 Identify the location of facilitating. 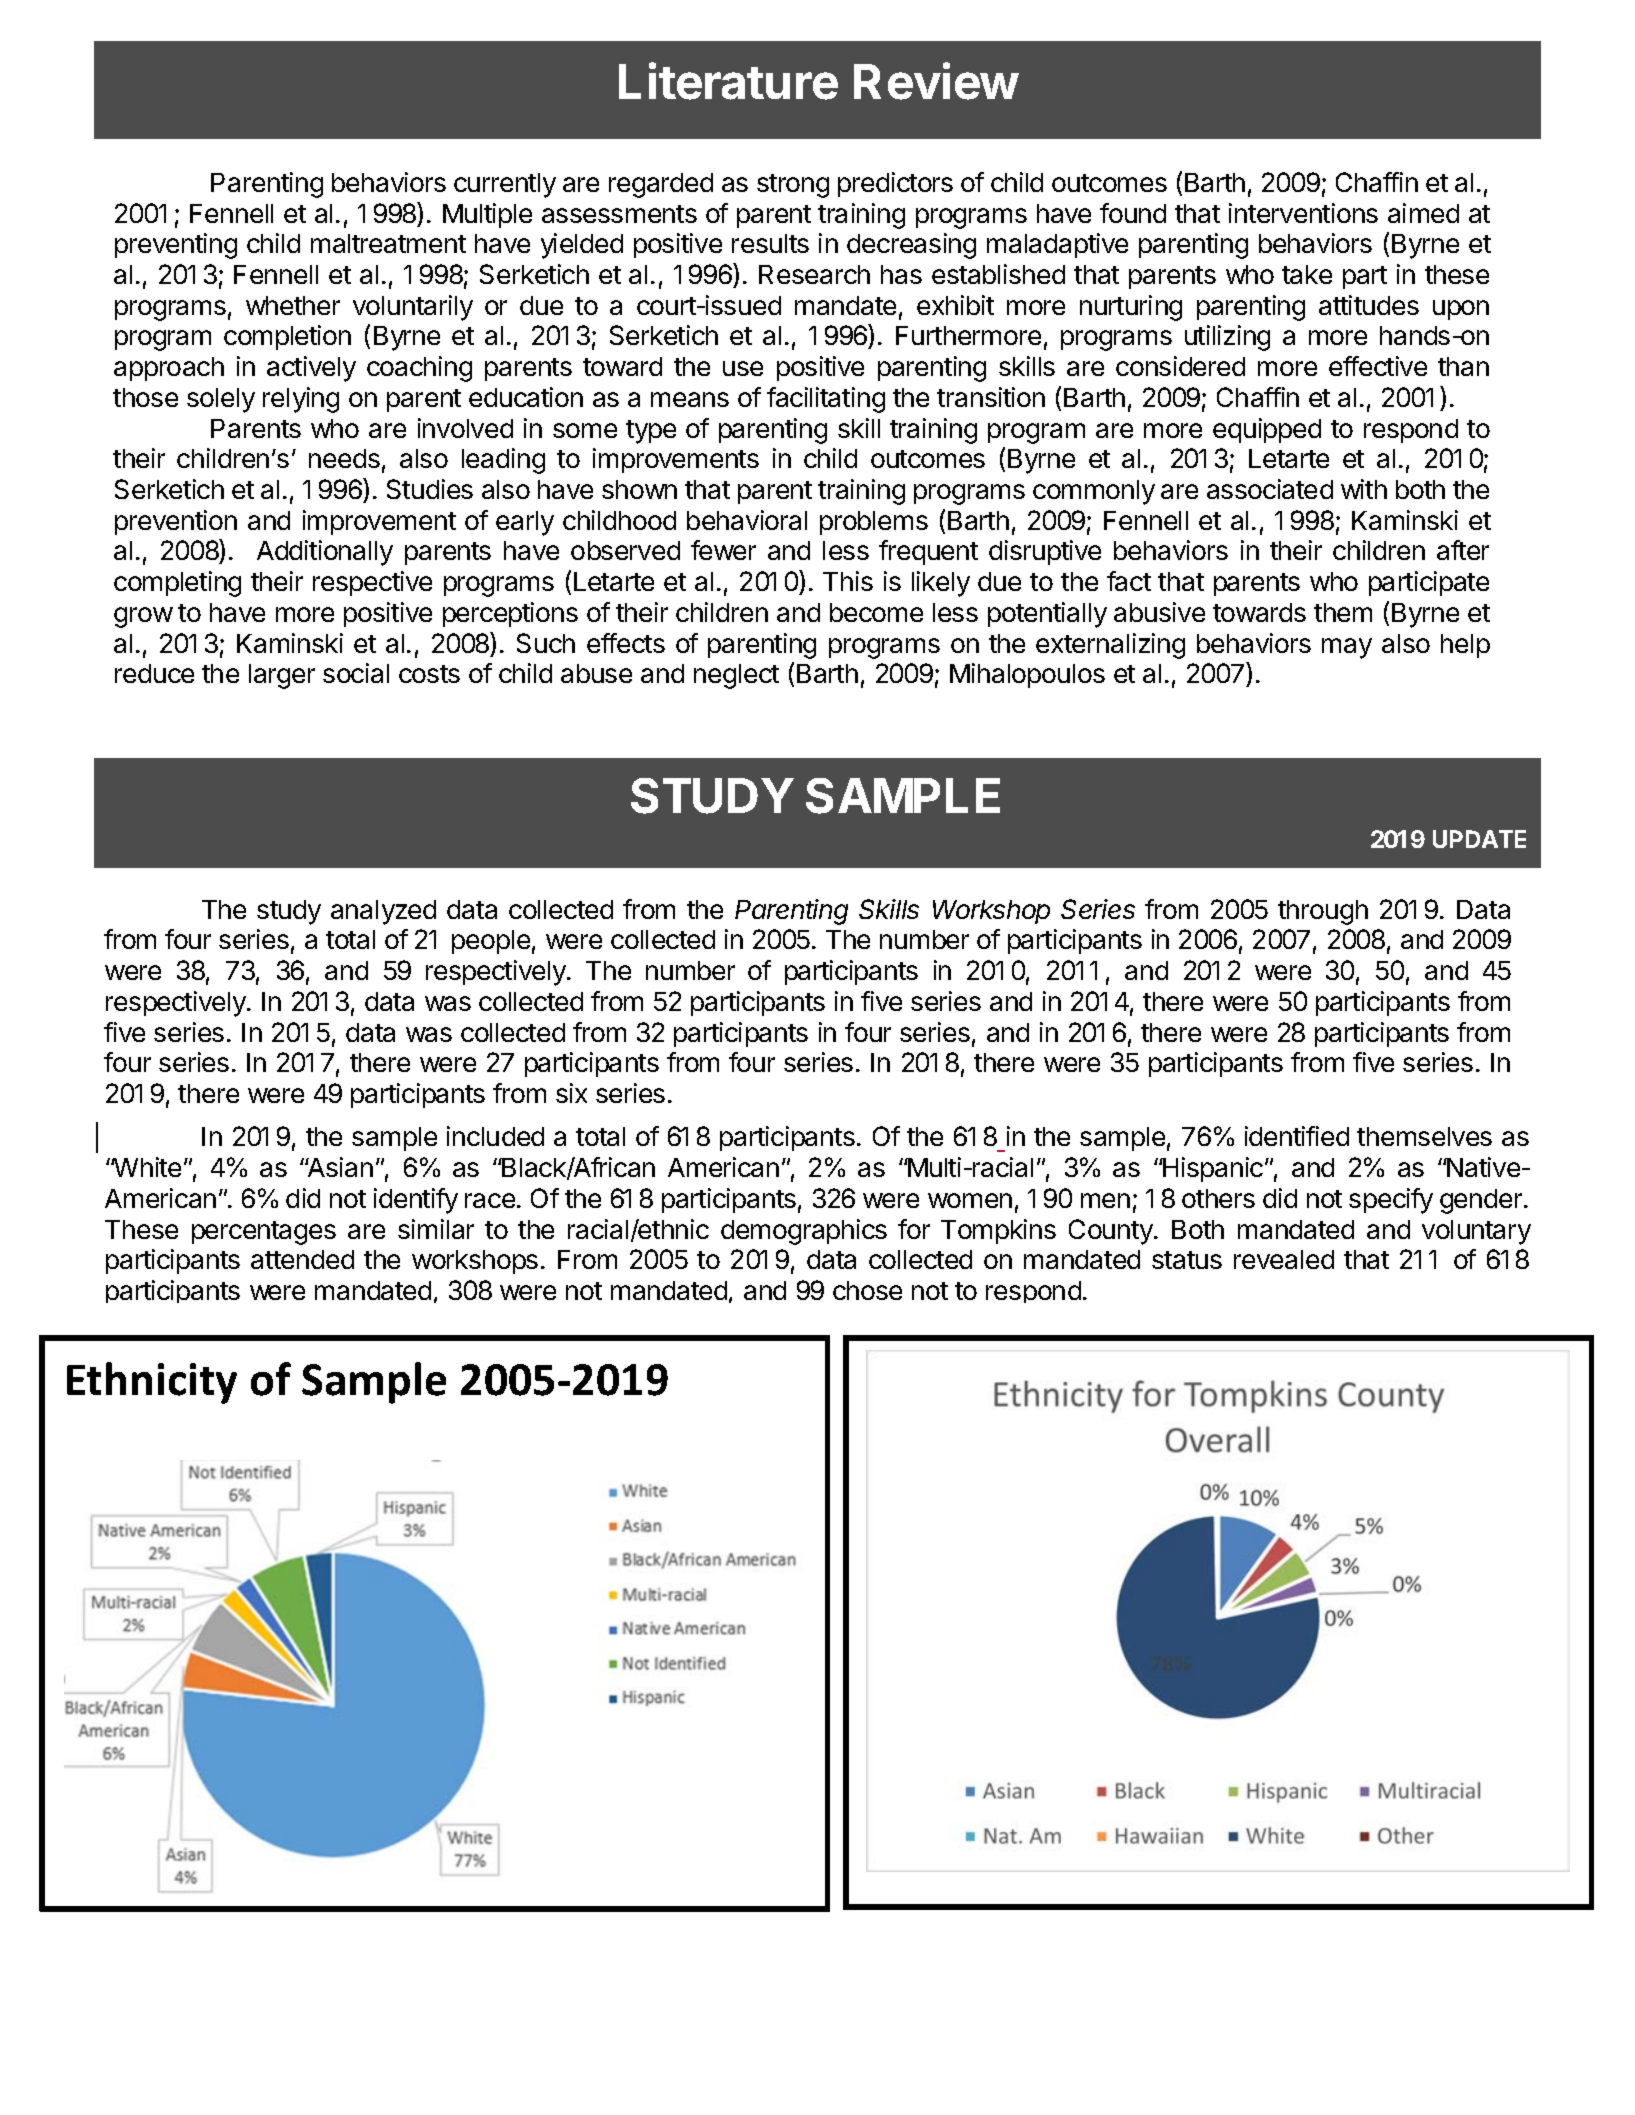
(826, 400).
